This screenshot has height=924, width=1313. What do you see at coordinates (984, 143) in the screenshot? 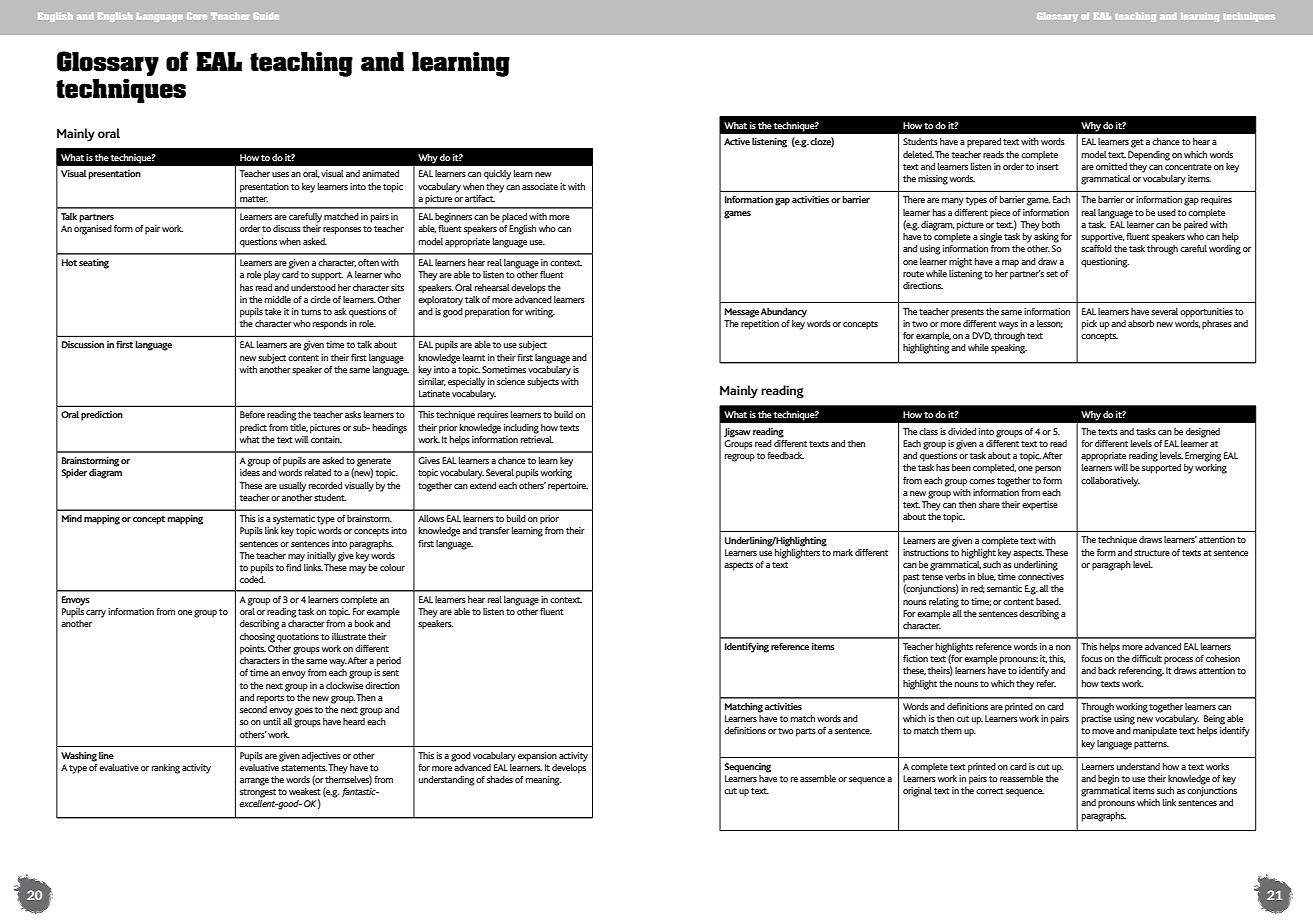
I see `prepared` at bounding box center [984, 143].
